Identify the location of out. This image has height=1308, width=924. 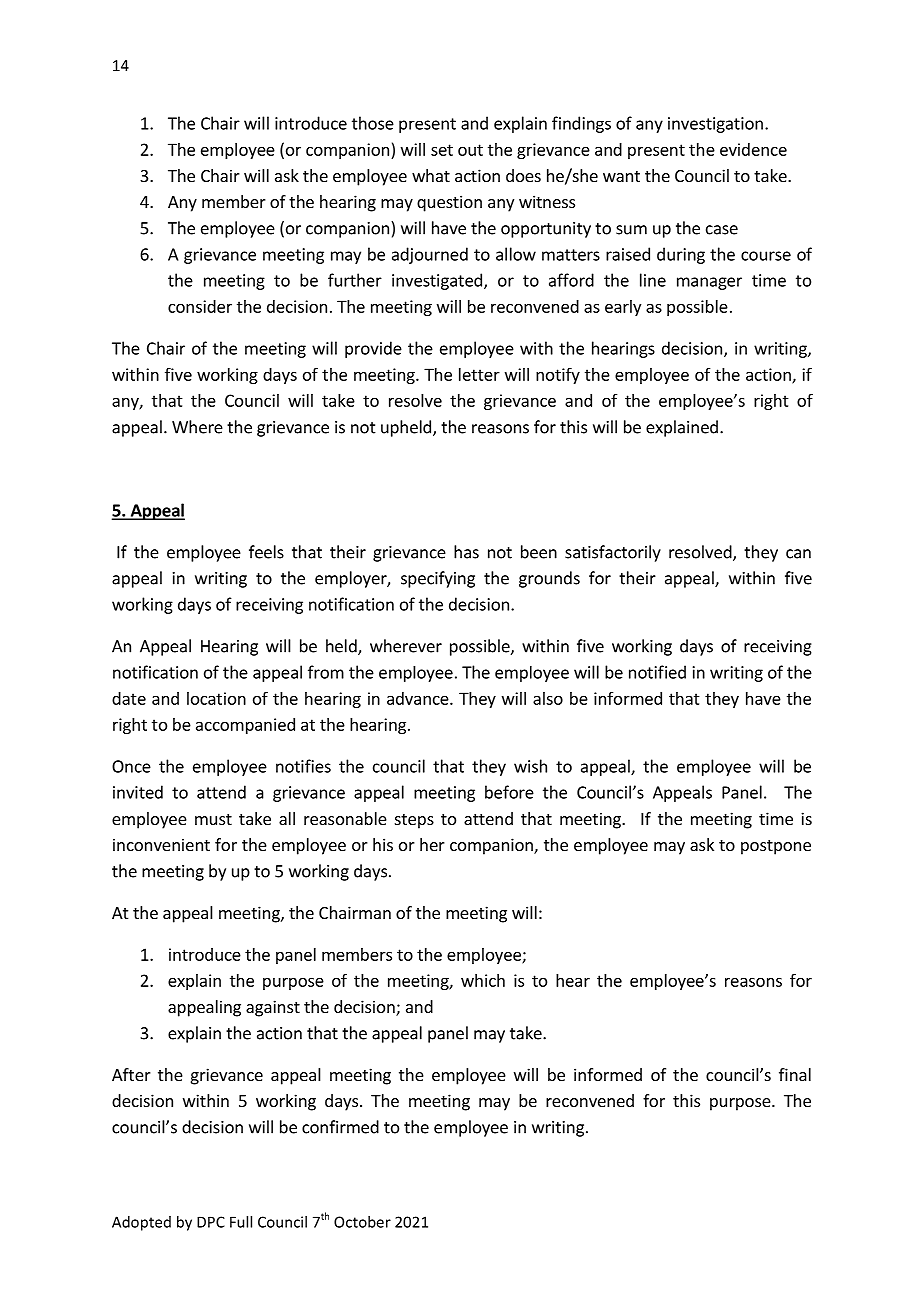
(470, 150).
